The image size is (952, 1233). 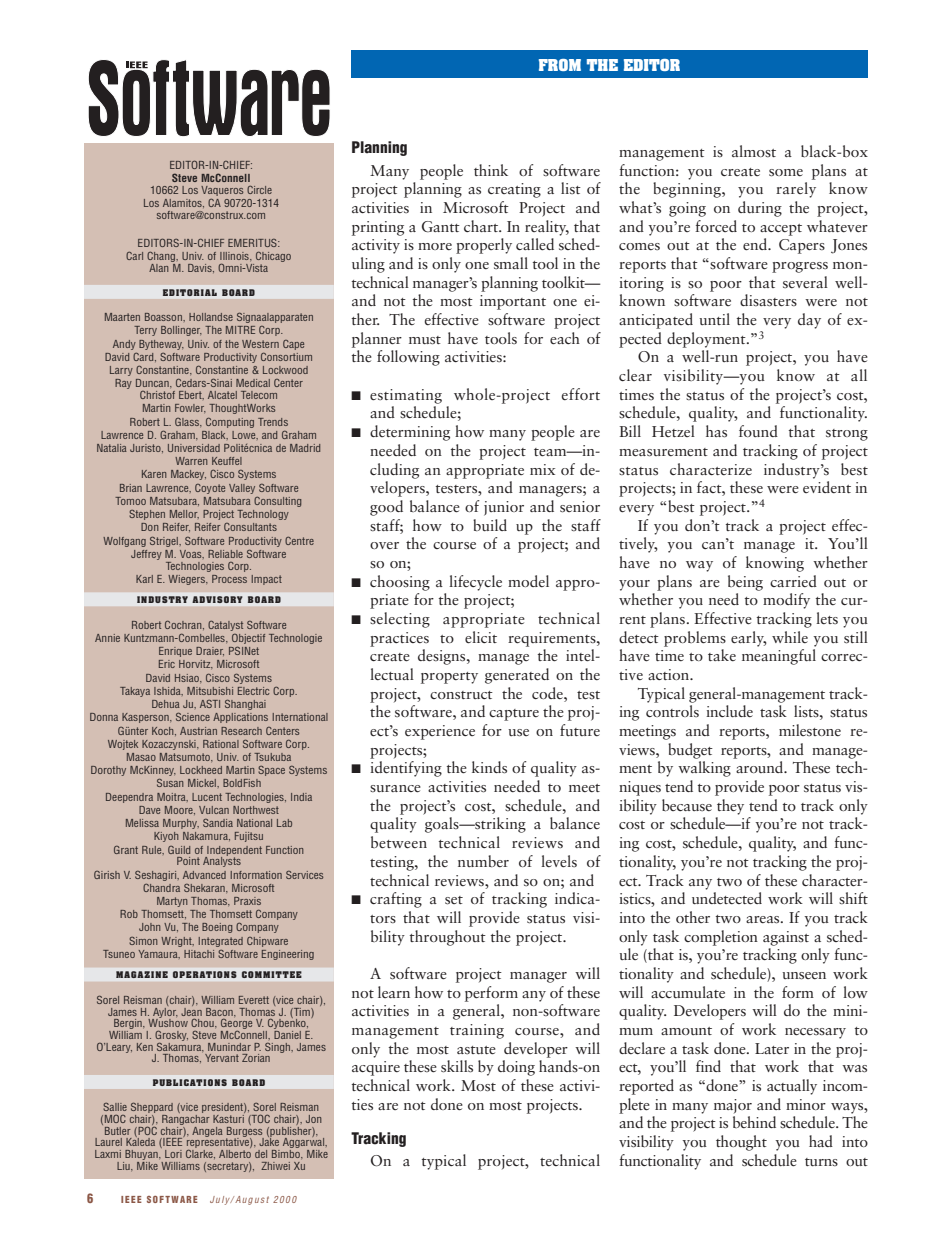 I want to click on skills, so click(x=457, y=1066).
